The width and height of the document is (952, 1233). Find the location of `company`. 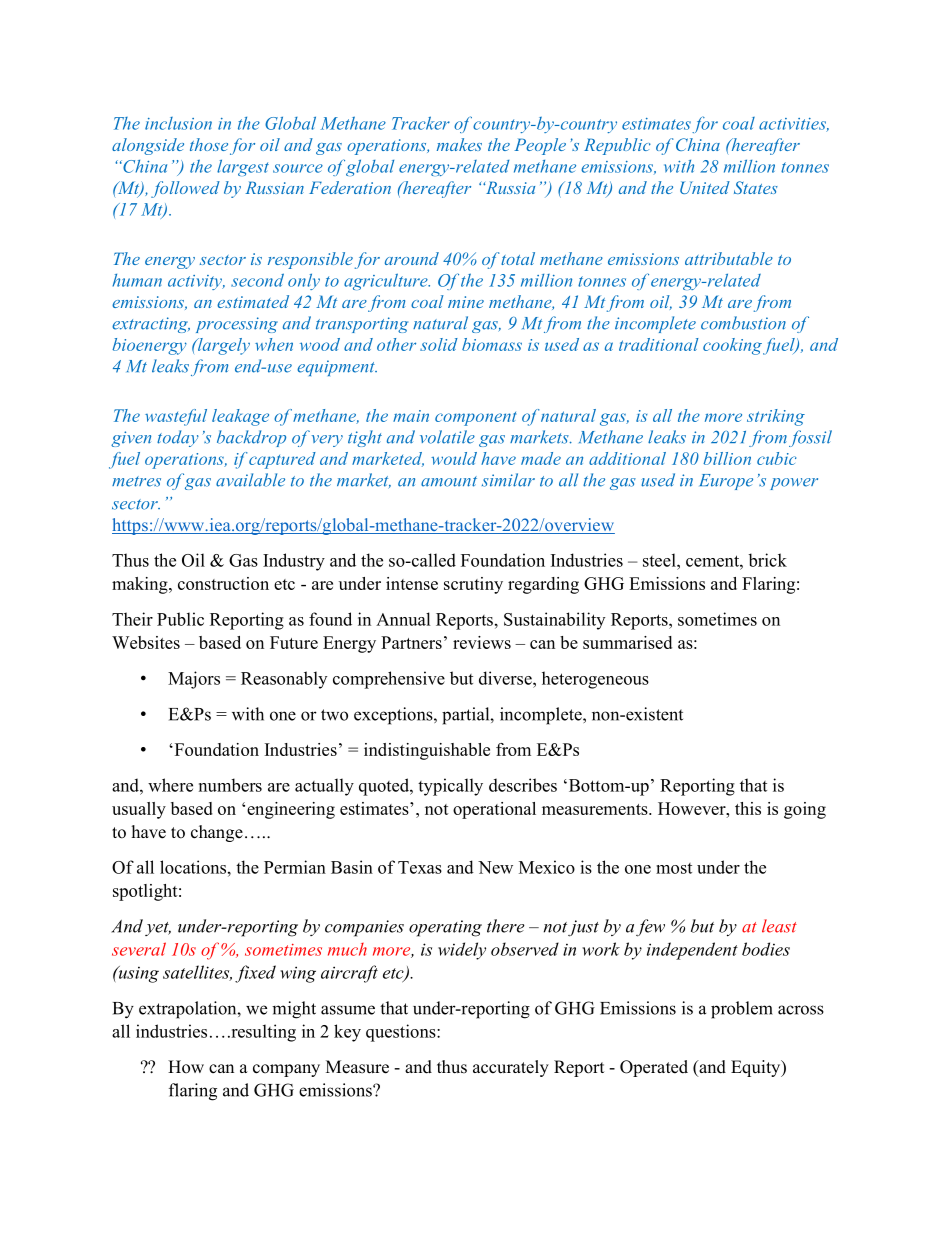

company is located at coordinates (286, 1070).
